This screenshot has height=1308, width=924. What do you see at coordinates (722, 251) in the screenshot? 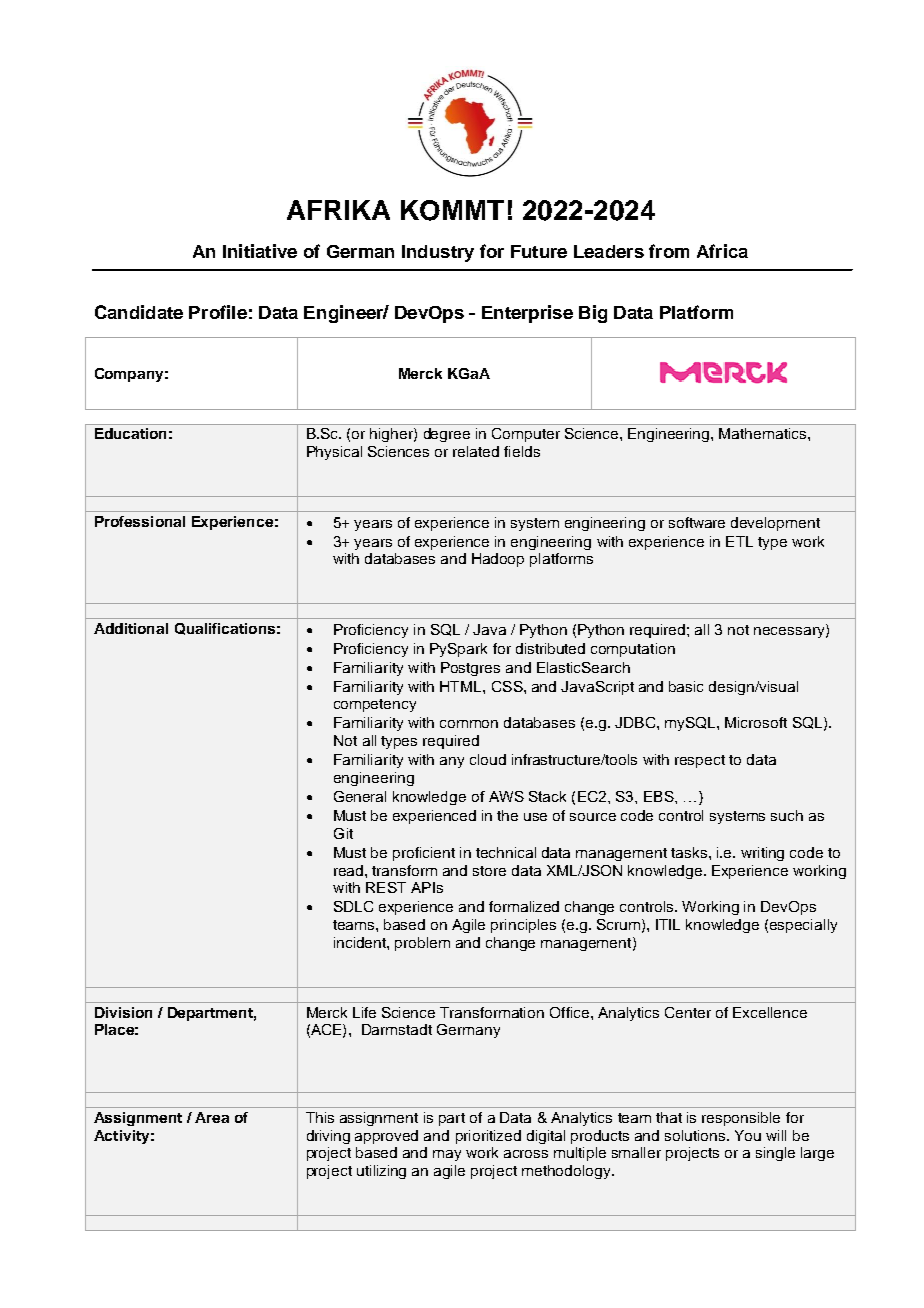
I see `Africa` at bounding box center [722, 251].
